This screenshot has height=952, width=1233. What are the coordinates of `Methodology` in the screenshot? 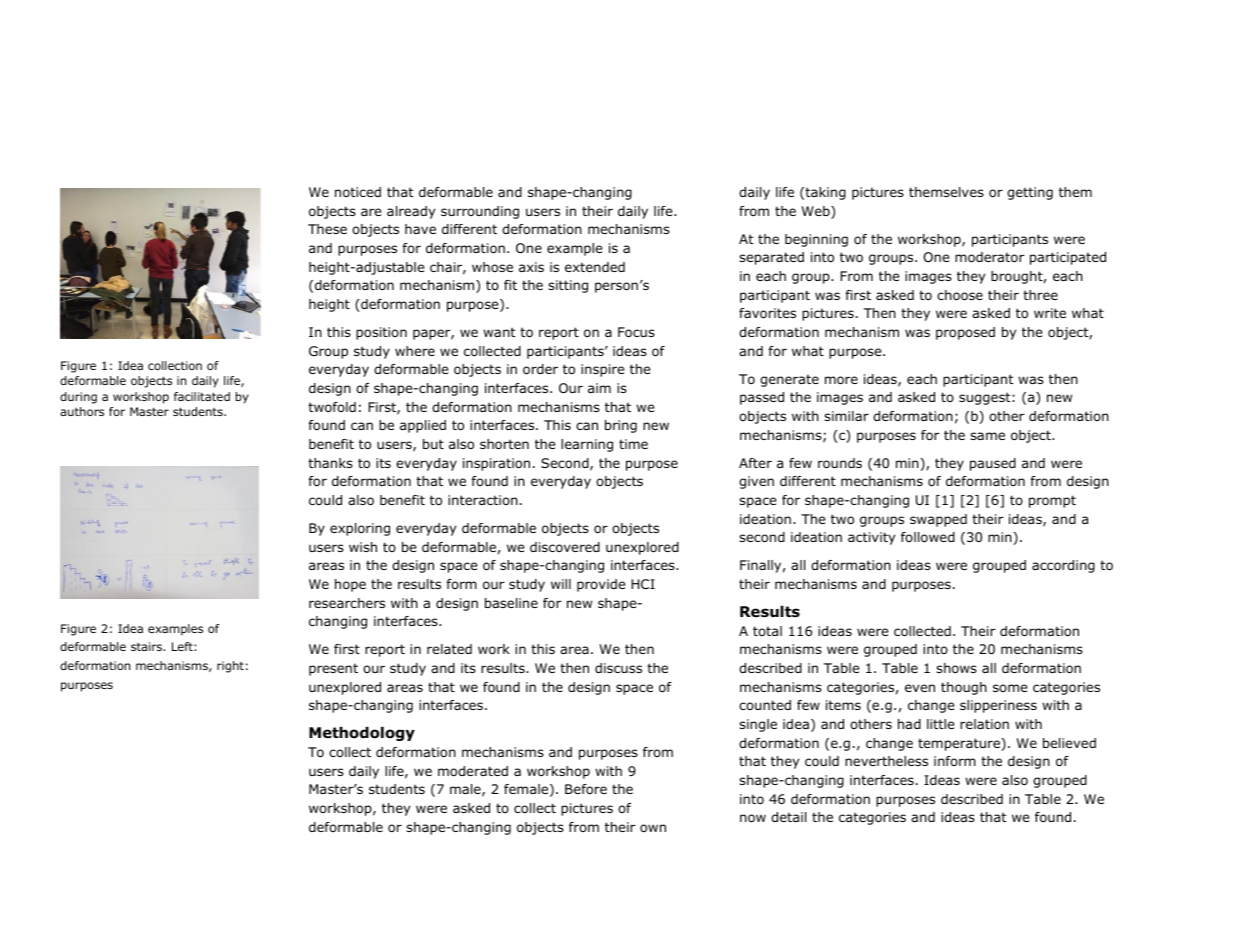 It's located at (362, 733).
